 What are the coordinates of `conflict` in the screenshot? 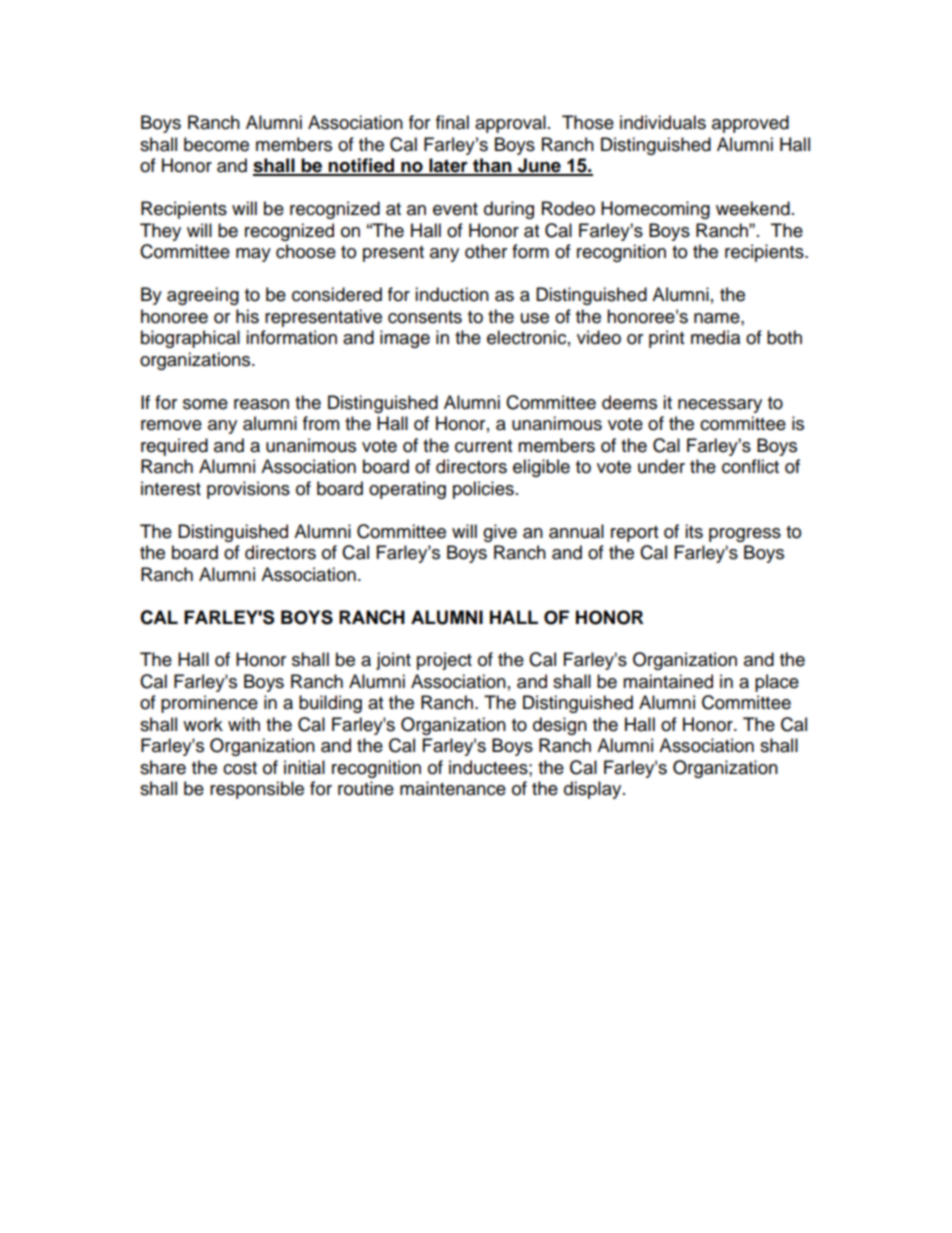 It's located at (750, 466).
